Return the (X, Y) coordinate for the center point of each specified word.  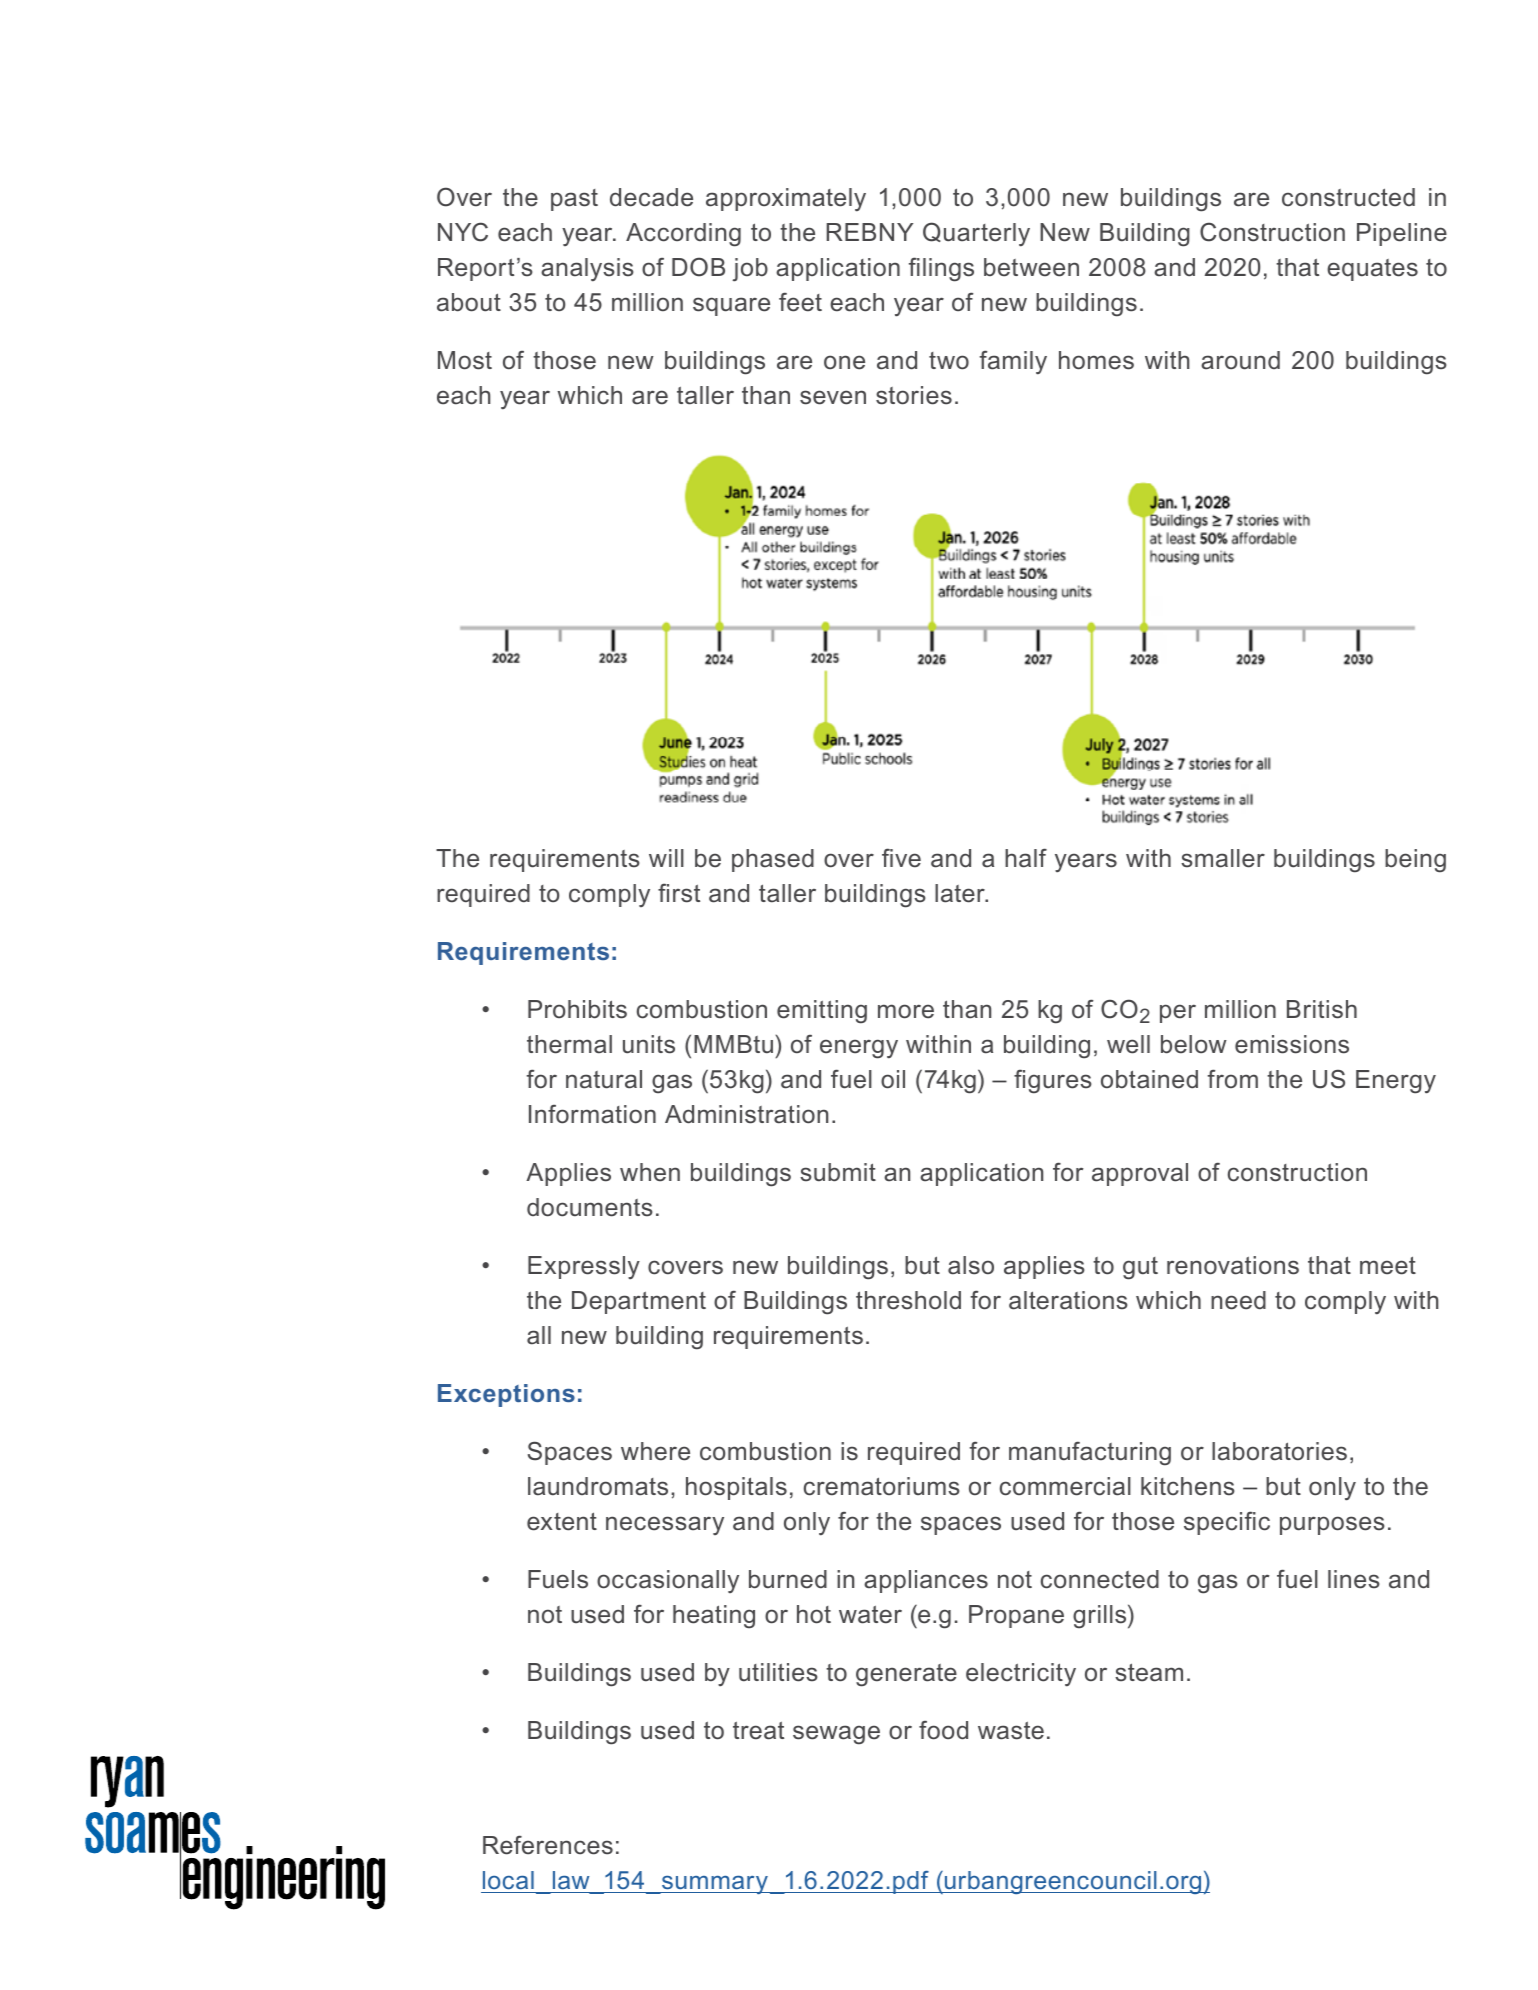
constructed (1348, 197)
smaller (1223, 858)
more (906, 1011)
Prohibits (577, 1009)
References (548, 1845)
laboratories (1279, 1451)
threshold (908, 1300)
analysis (587, 270)
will (666, 858)
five (901, 858)
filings (941, 269)
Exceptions (506, 1395)
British (1322, 1009)
